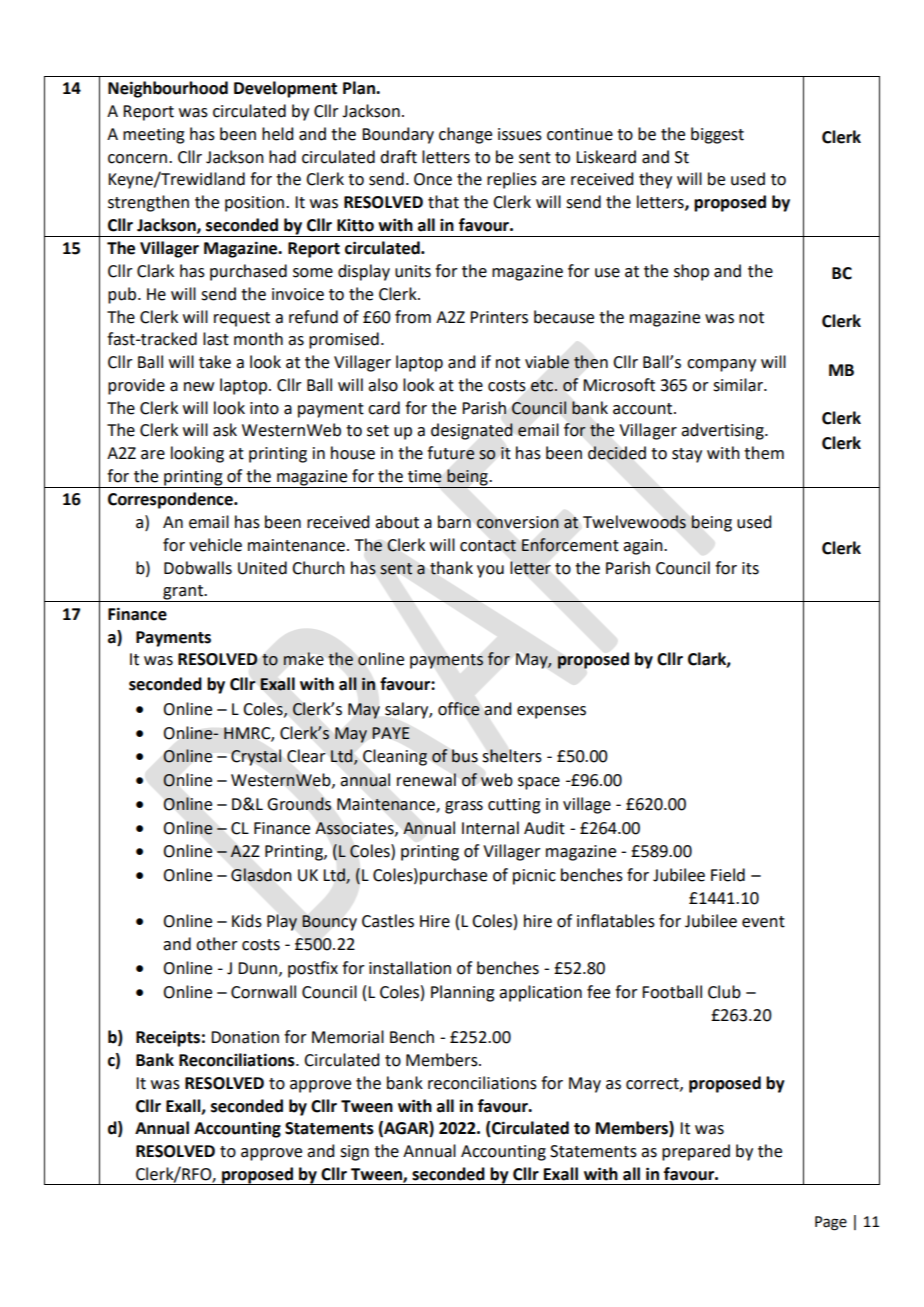 Image resolution: width=924 pixels, height=1307 pixels. I want to click on Correspondence, so click(171, 500).
